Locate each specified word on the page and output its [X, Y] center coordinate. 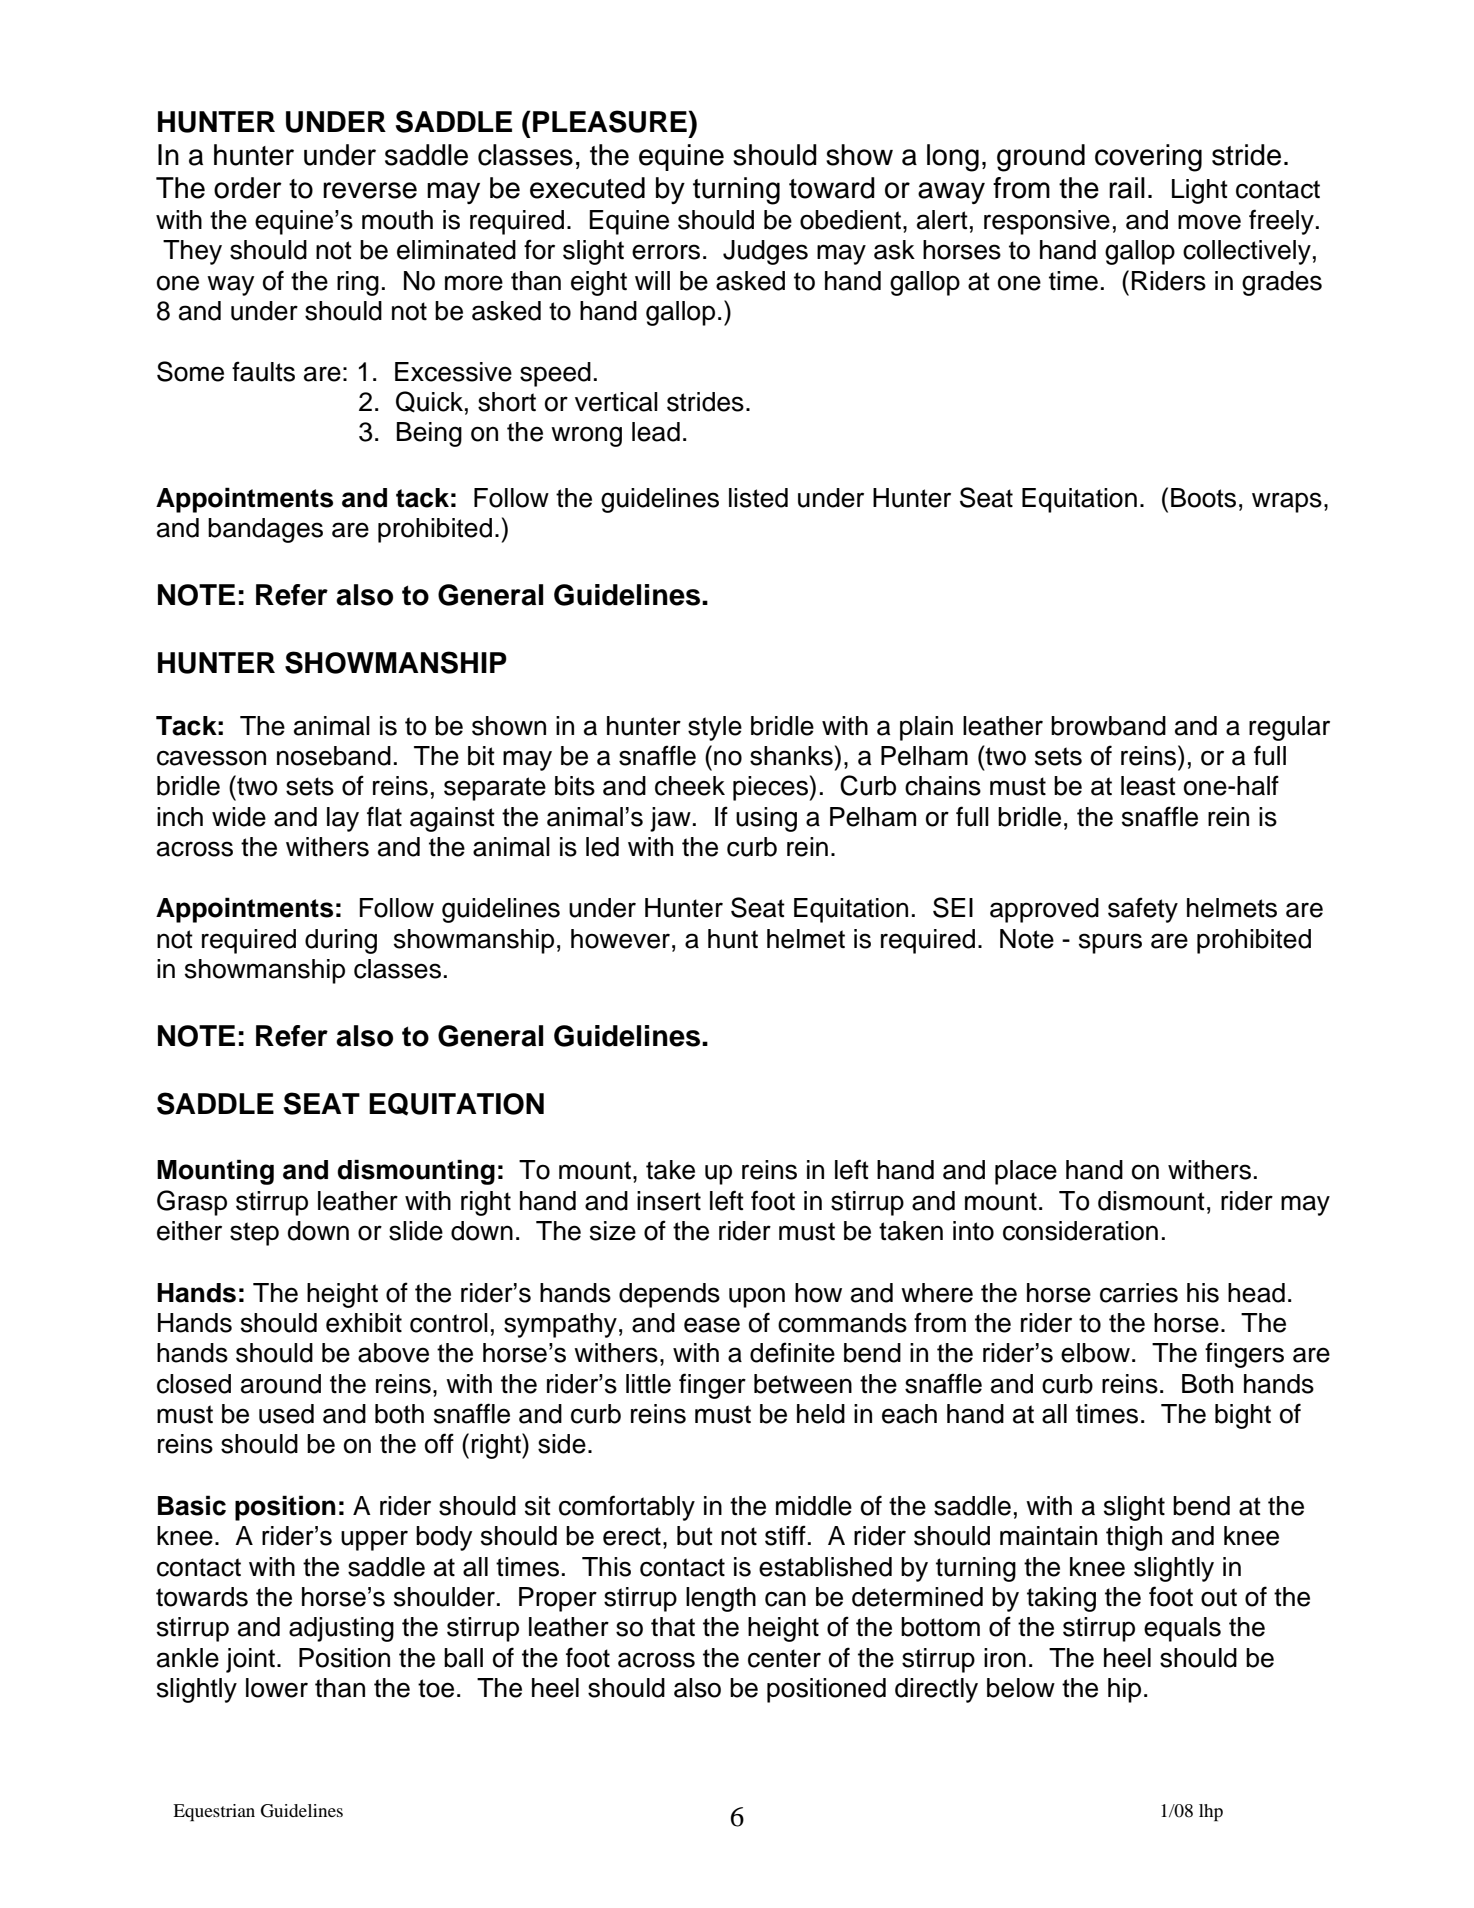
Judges [765, 252]
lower [277, 1688]
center [784, 1658]
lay [343, 819]
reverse [370, 190]
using [766, 819]
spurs [1110, 943]
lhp [1211, 1813]
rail [1127, 188]
